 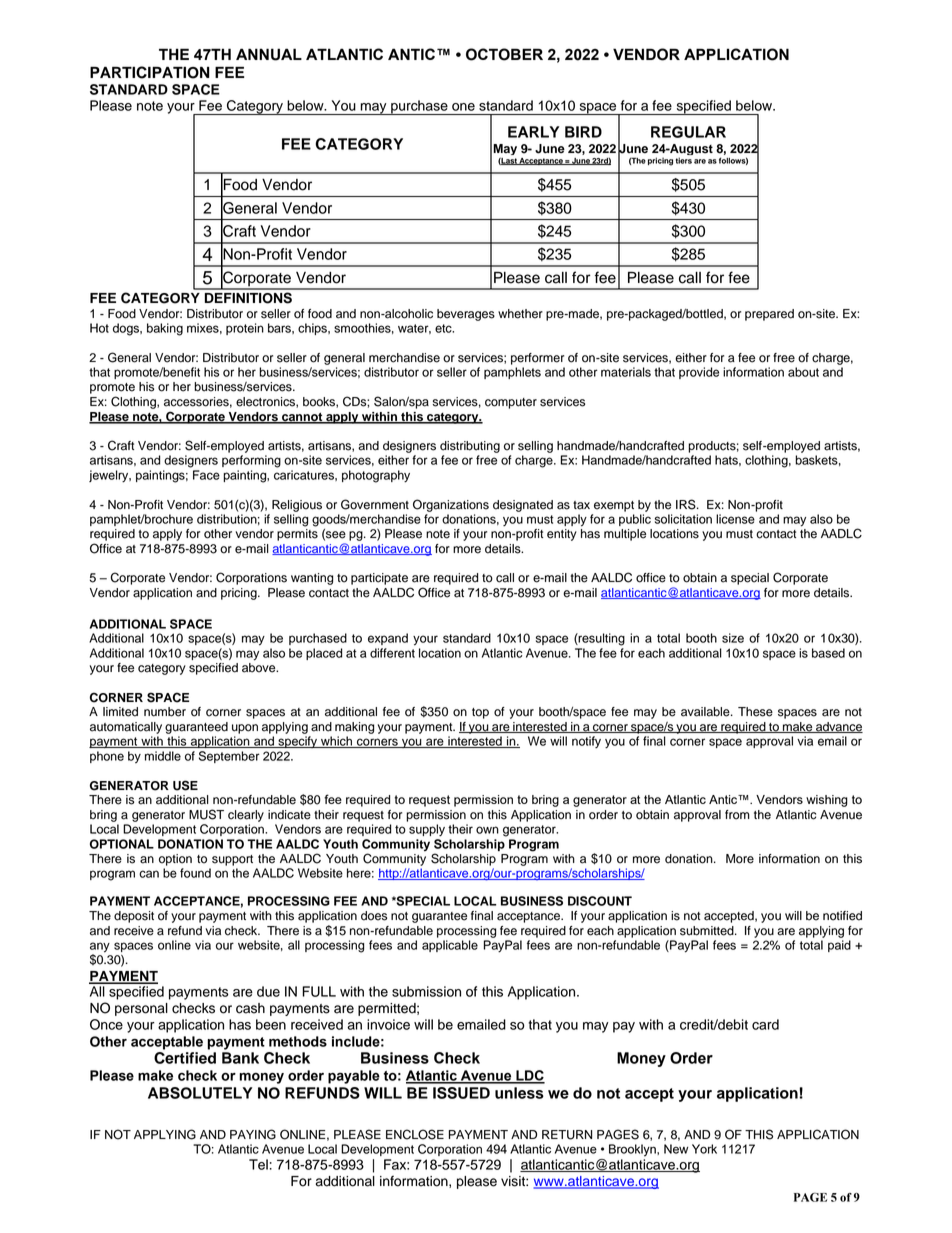 What do you see at coordinates (150, 72) in the screenshot?
I see `PARTICIPATION` at bounding box center [150, 72].
